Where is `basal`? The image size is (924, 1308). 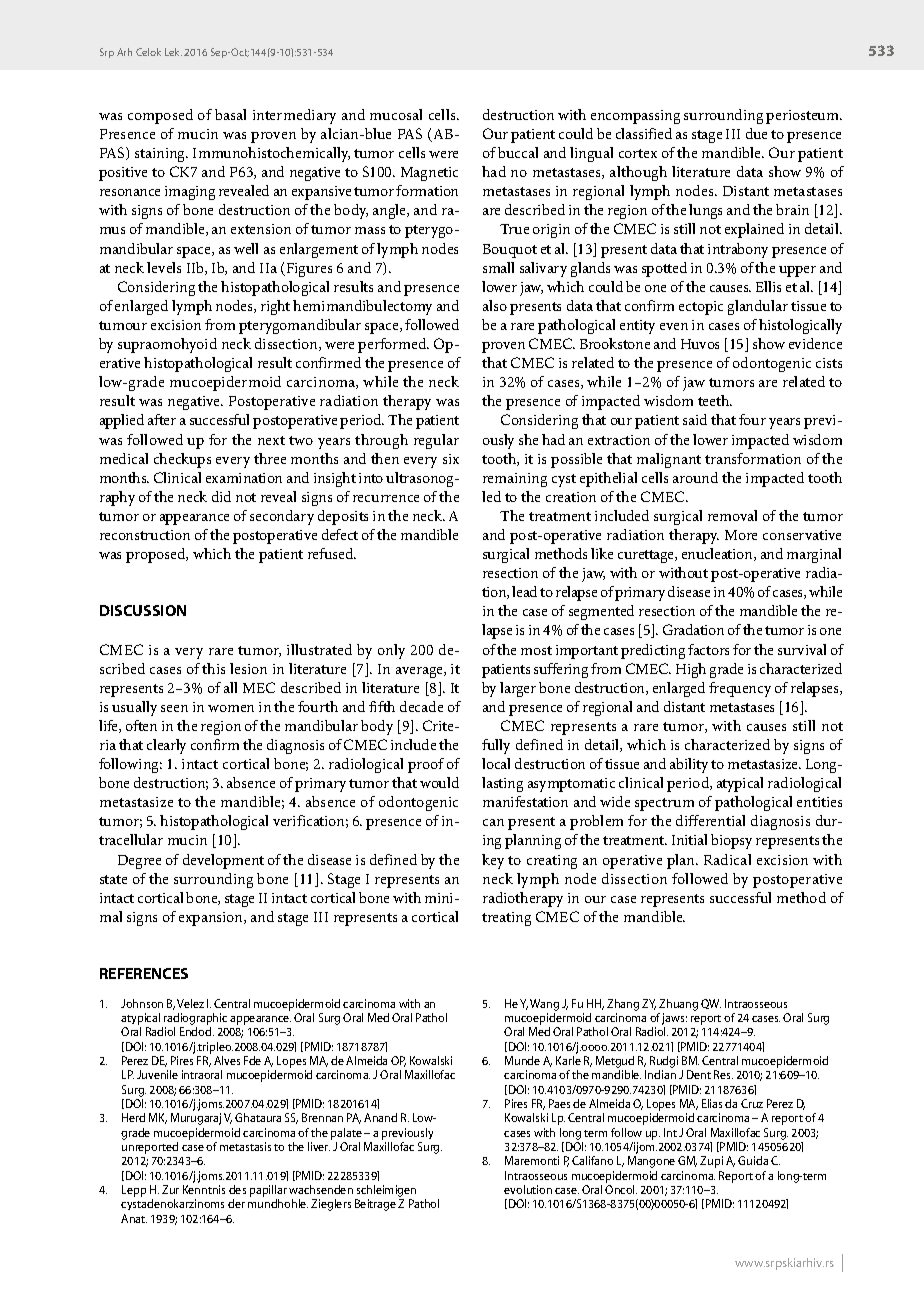 basal is located at coordinates (230, 114).
